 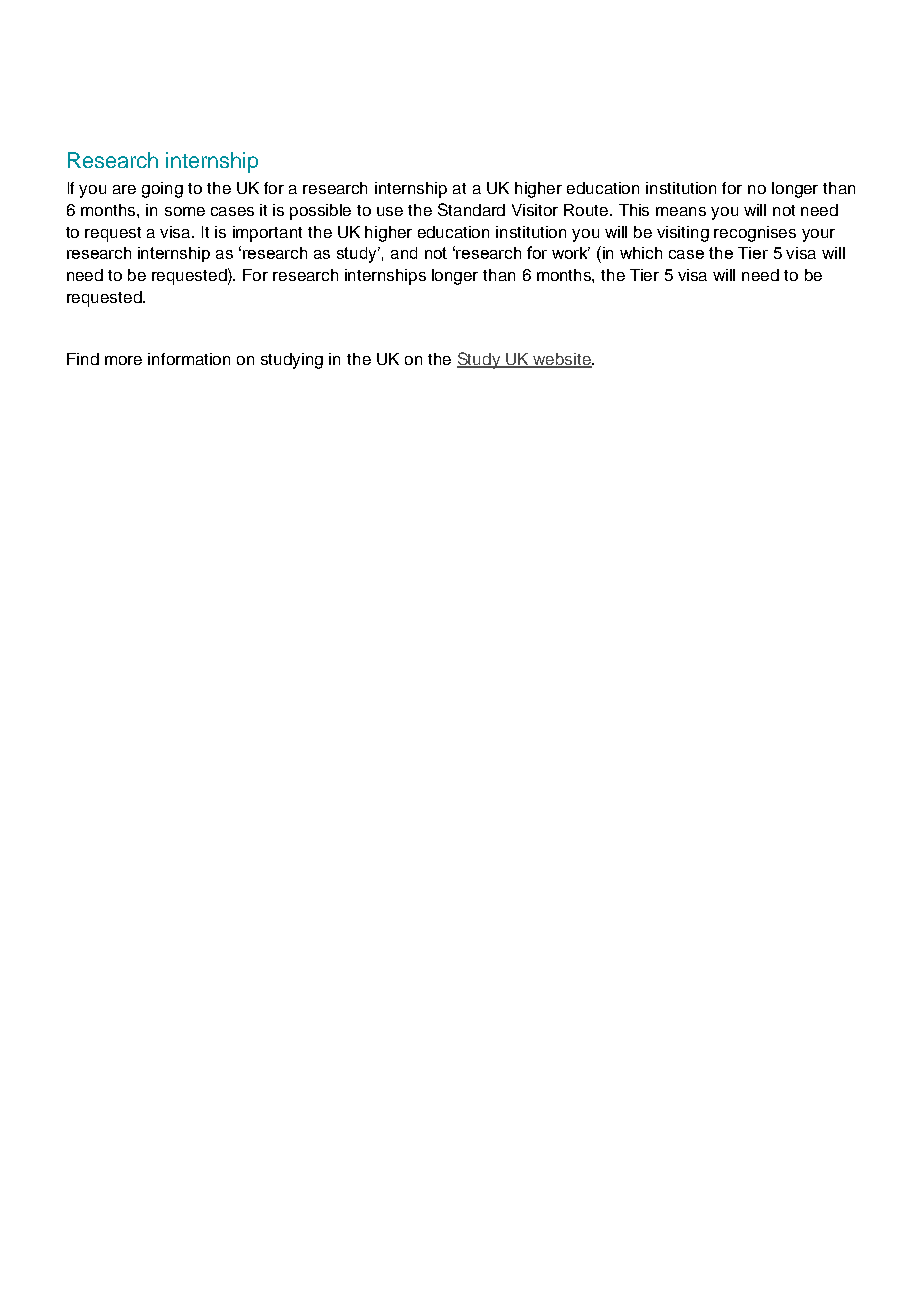 What do you see at coordinates (162, 190) in the screenshot?
I see `going` at bounding box center [162, 190].
